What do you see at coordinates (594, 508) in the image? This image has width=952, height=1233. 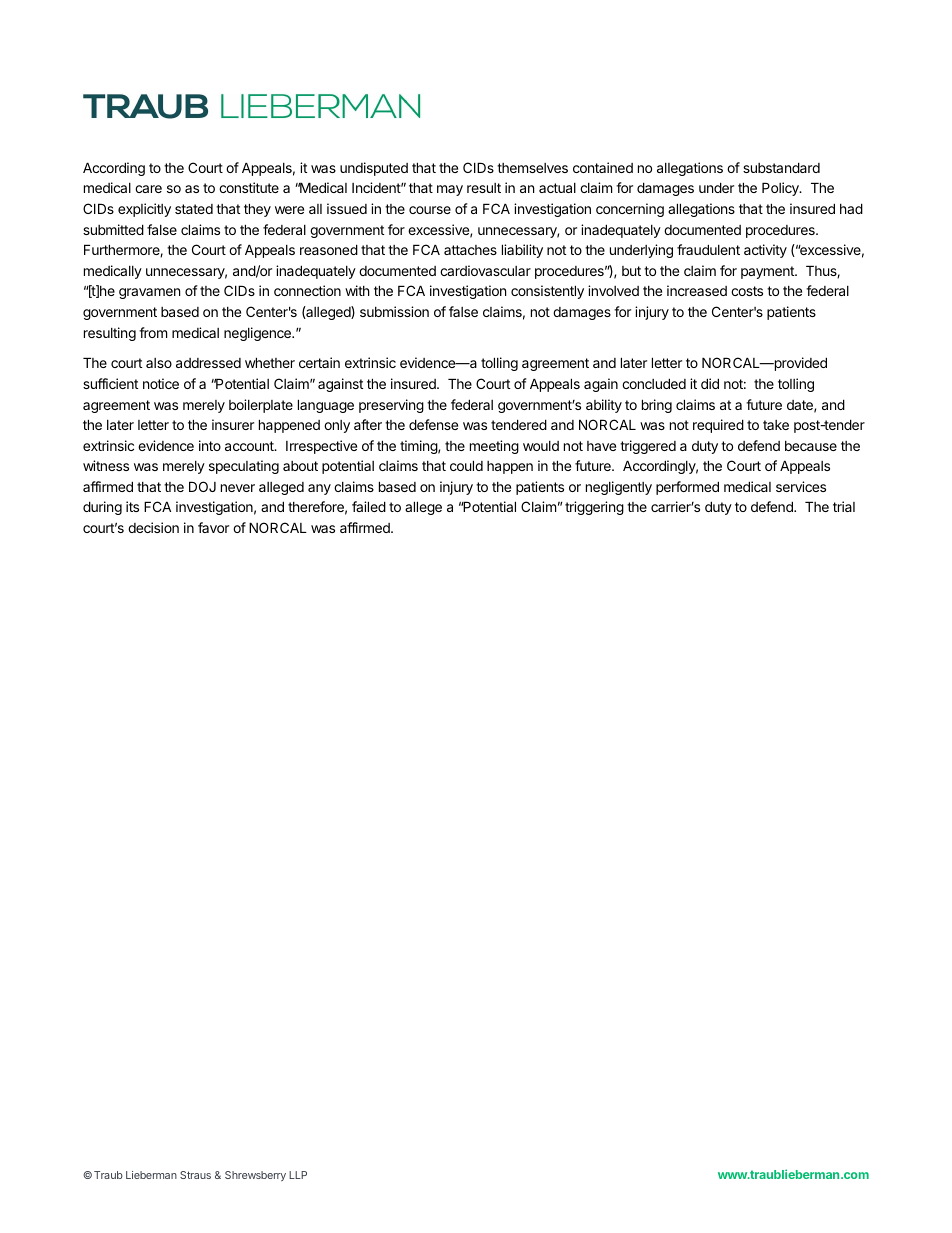 I see `triggering` at bounding box center [594, 508].
